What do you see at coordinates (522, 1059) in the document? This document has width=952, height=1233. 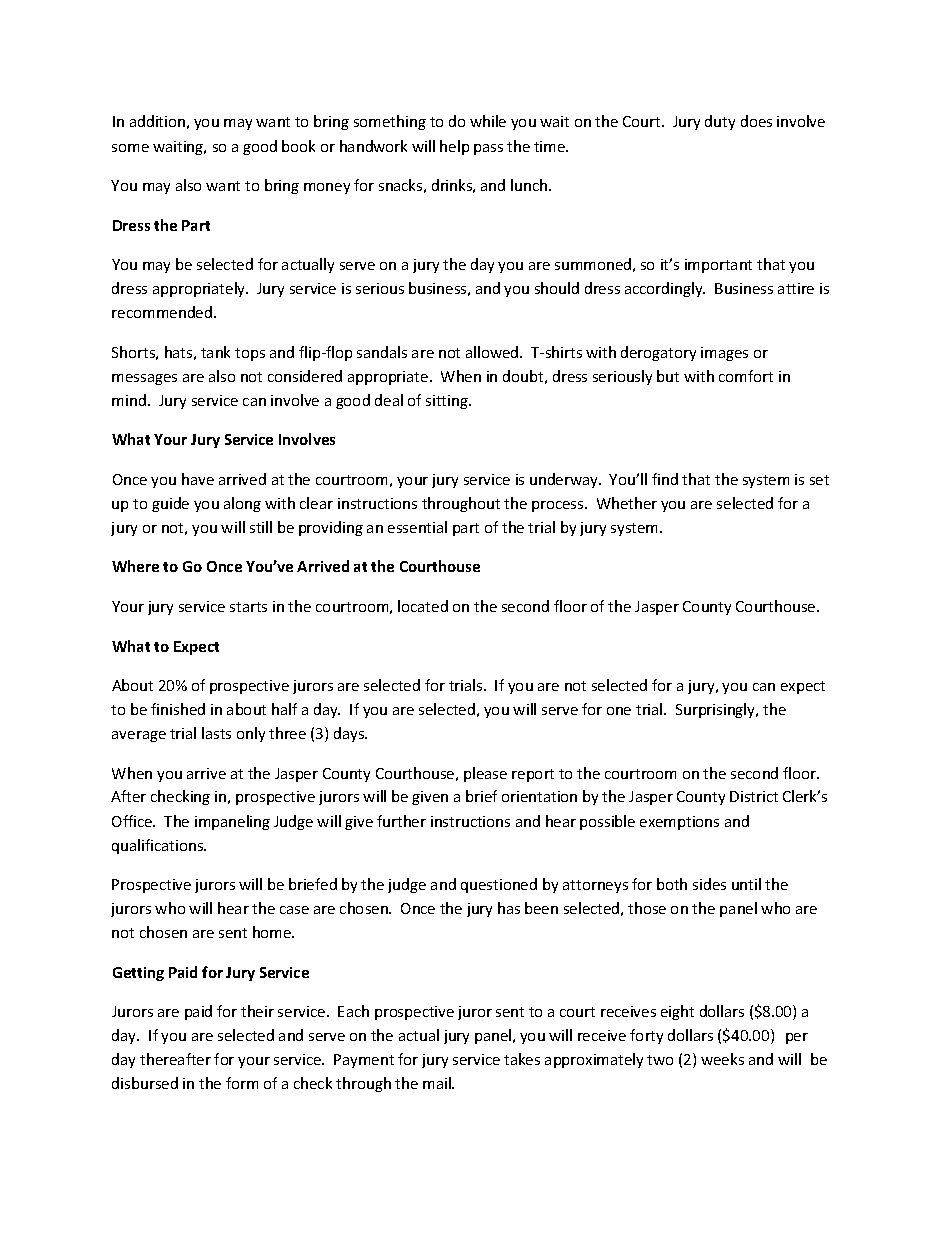 I see `takes` at bounding box center [522, 1059].
